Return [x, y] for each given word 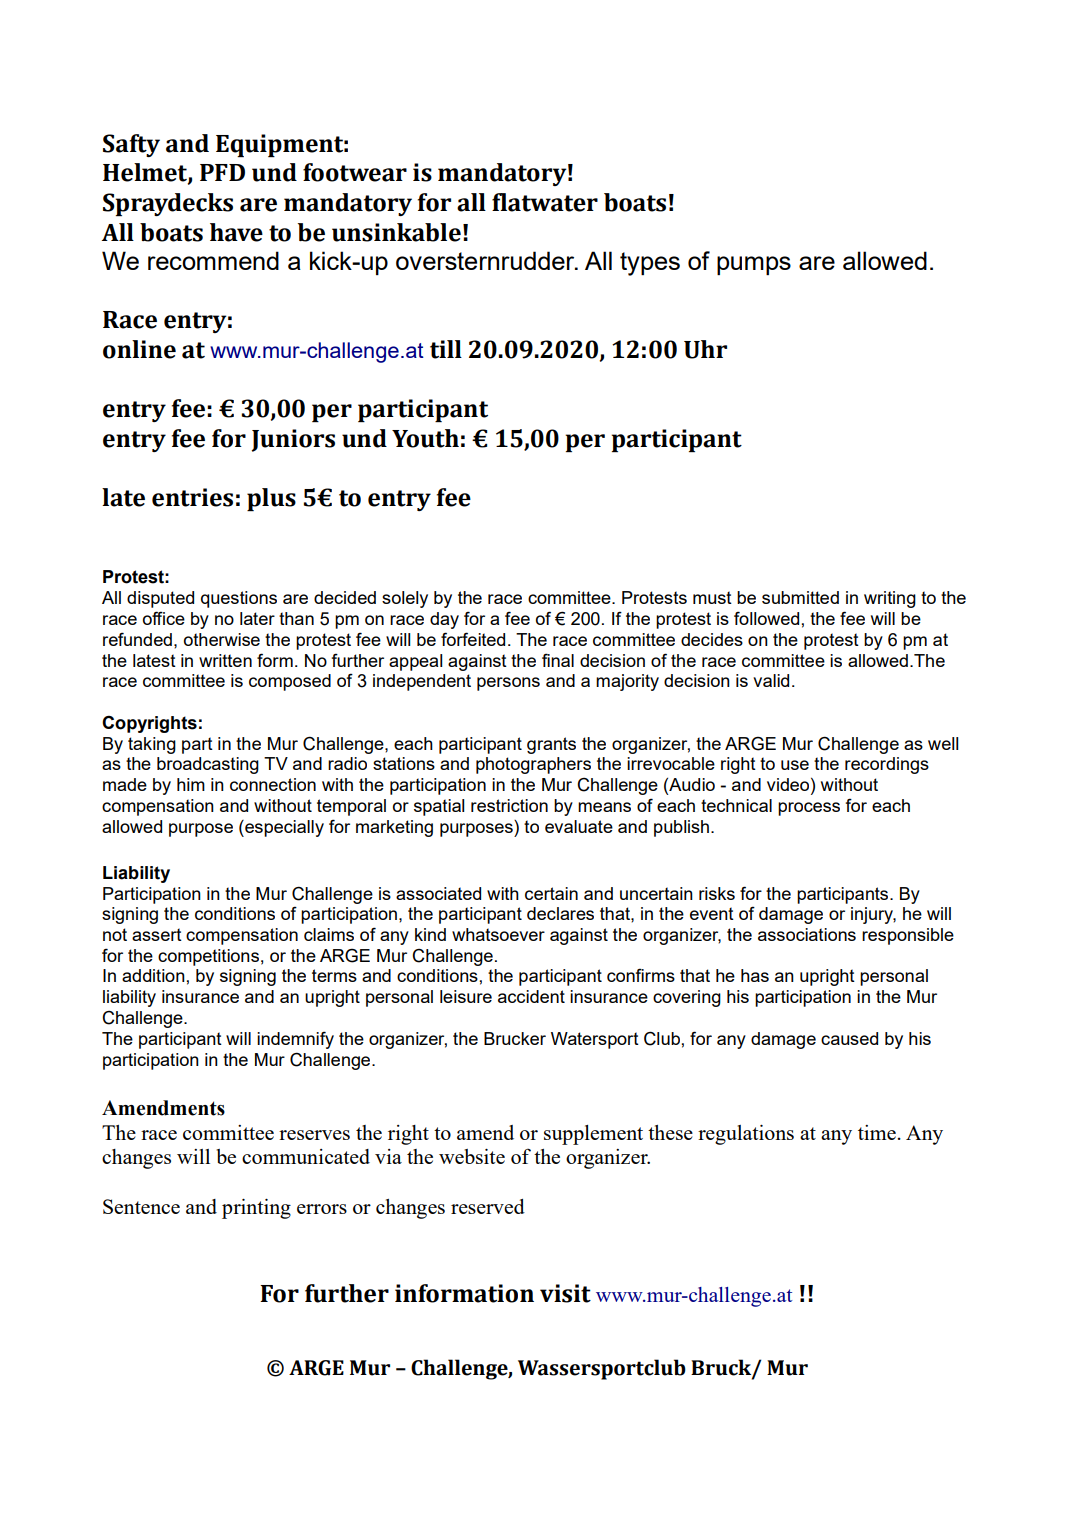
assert [157, 934]
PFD [222, 172]
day [444, 620]
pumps [754, 265]
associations [807, 934]
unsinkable [396, 232]
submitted [800, 597]
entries [192, 497]
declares [560, 913]
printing [256, 1209]
